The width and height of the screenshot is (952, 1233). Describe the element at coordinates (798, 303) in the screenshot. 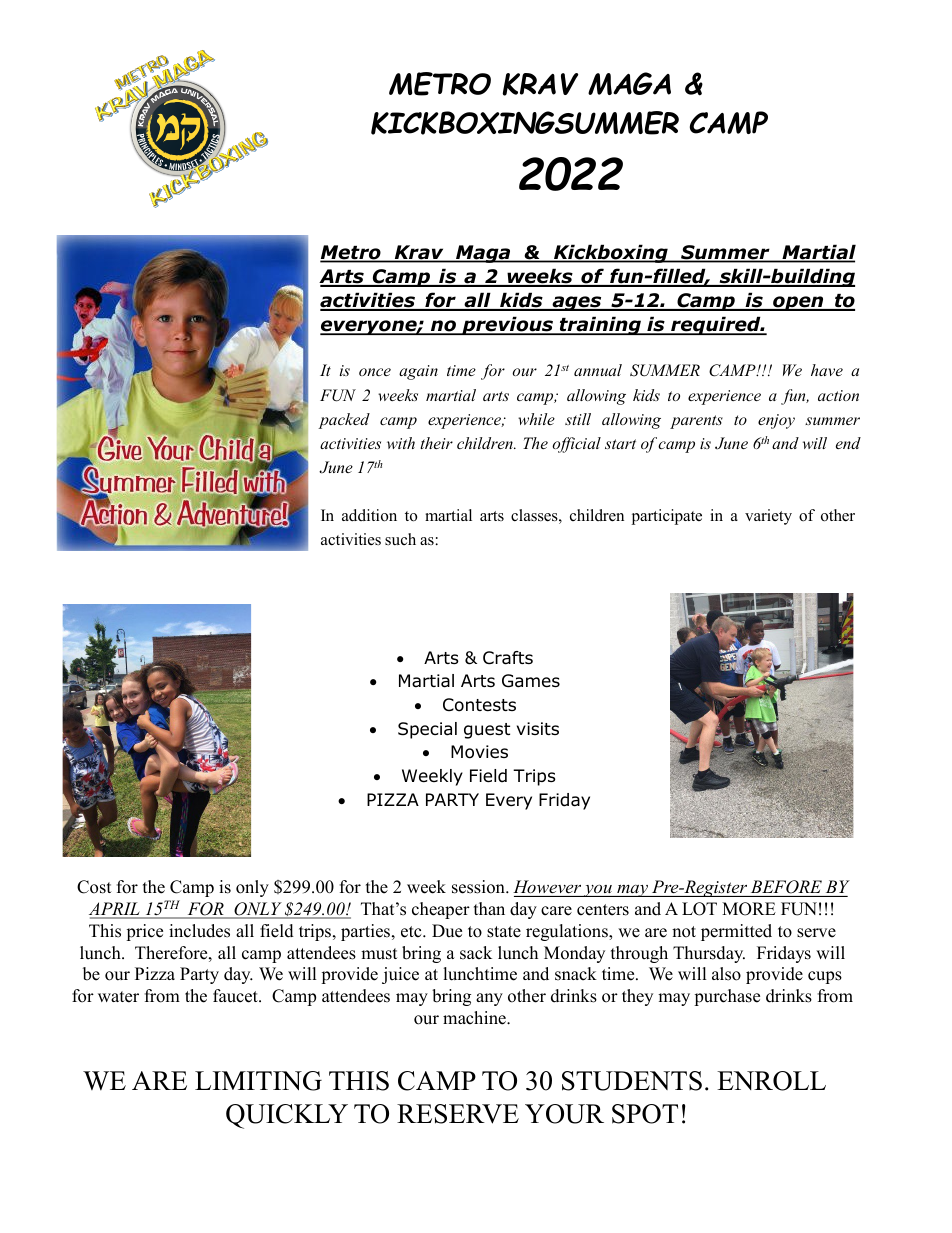

I see `open` at that location.
